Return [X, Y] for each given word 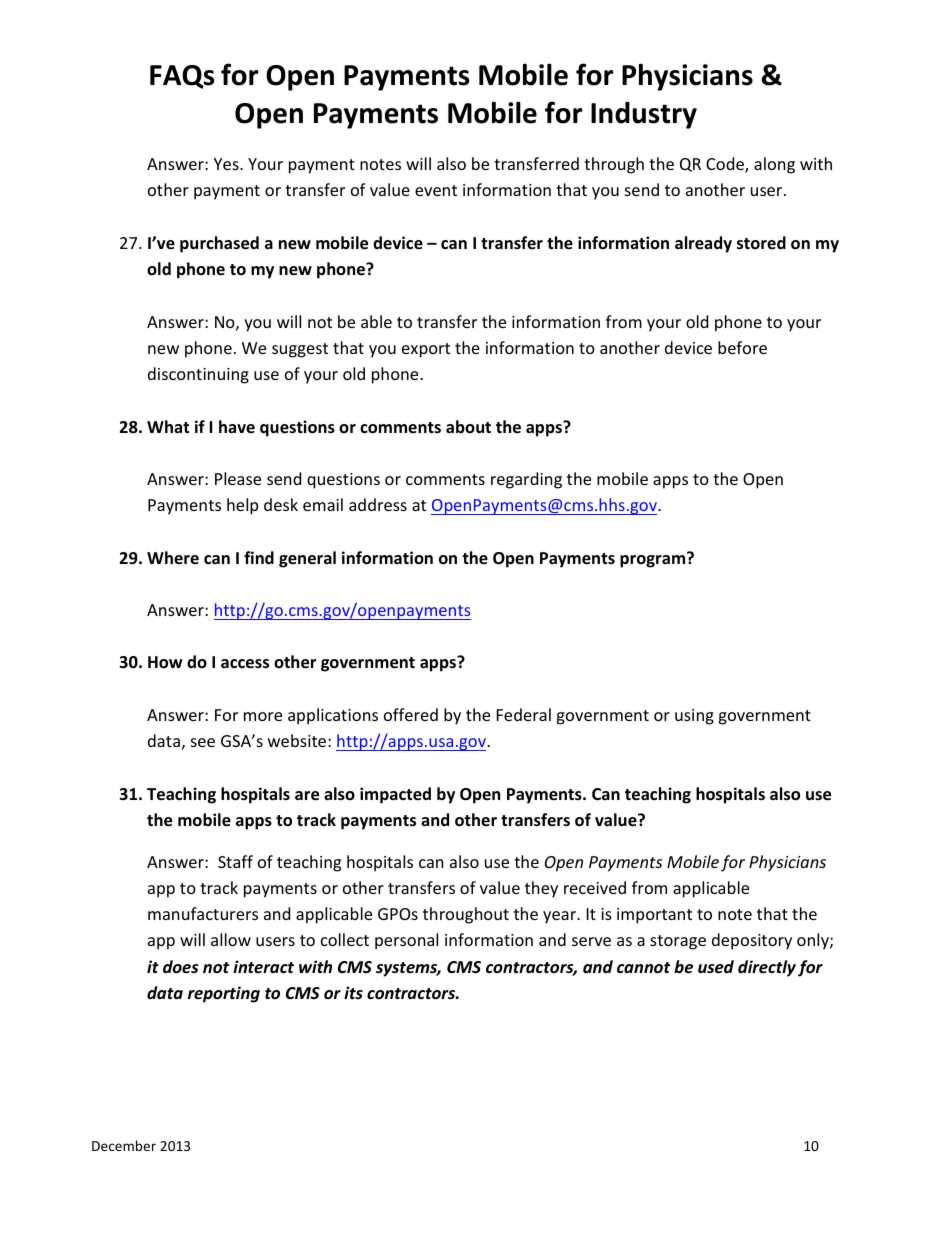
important [654, 916]
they [541, 889]
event [436, 190]
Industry [644, 115]
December [124, 1145]
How [165, 662]
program [654, 560]
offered [411, 714]
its [353, 992]
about [468, 426]
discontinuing [198, 375]
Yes [227, 164]
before [742, 347]
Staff [235, 861]
